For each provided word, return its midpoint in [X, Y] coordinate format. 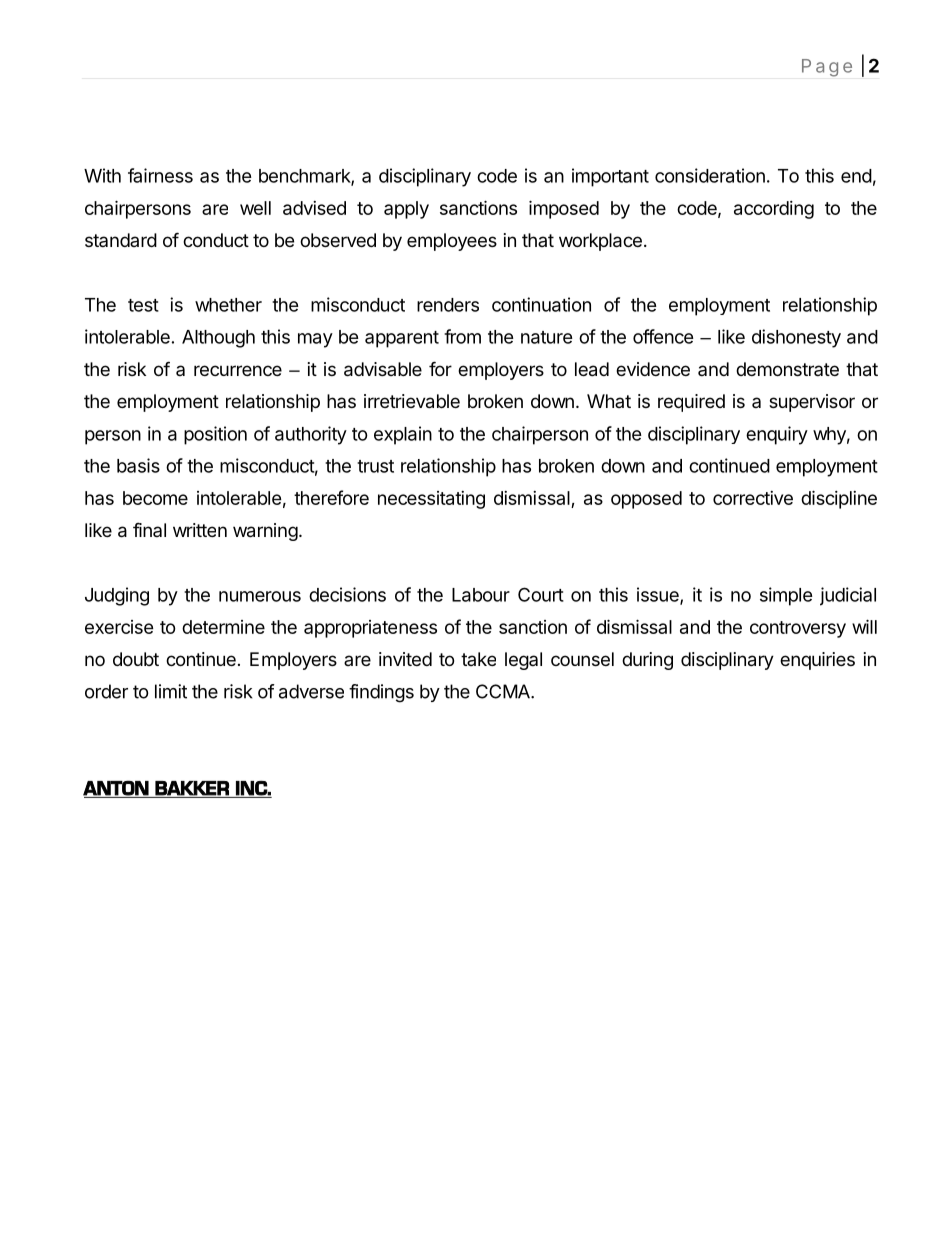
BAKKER [192, 788]
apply [406, 210]
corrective [753, 498]
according [774, 210]
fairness [160, 175]
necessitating [431, 500]
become [155, 498]
